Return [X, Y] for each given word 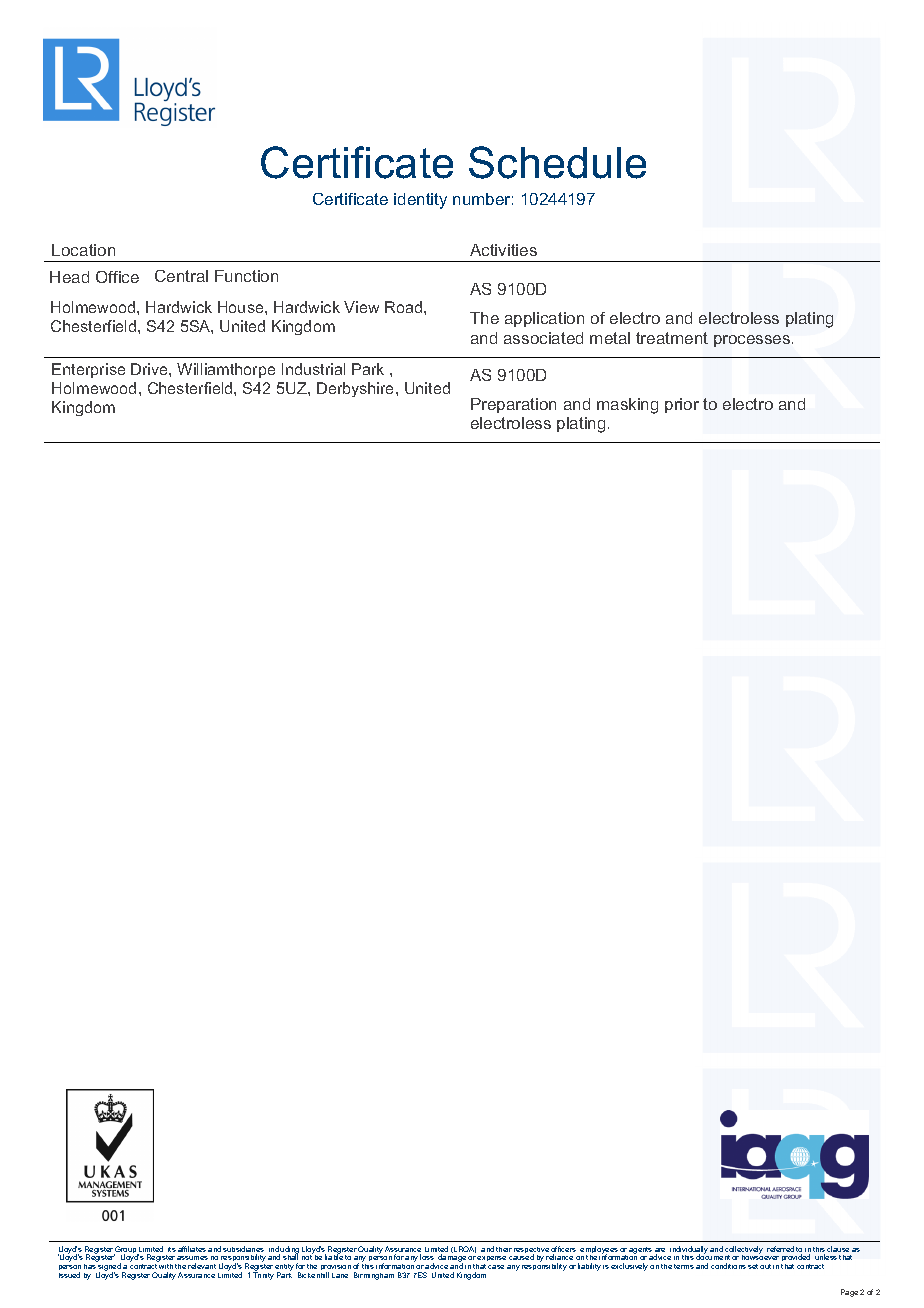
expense [491, 1260]
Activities [503, 250]
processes [753, 341]
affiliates [192, 1249]
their [504, 1249]
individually [689, 1251]
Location [83, 250]
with [166, 1266]
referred [780, 1249]
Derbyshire [357, 389]
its [172, 1249]
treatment [672, 338]
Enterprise [88, 370]
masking [627, 406]
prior [682, 405]
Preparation [513, 405]
